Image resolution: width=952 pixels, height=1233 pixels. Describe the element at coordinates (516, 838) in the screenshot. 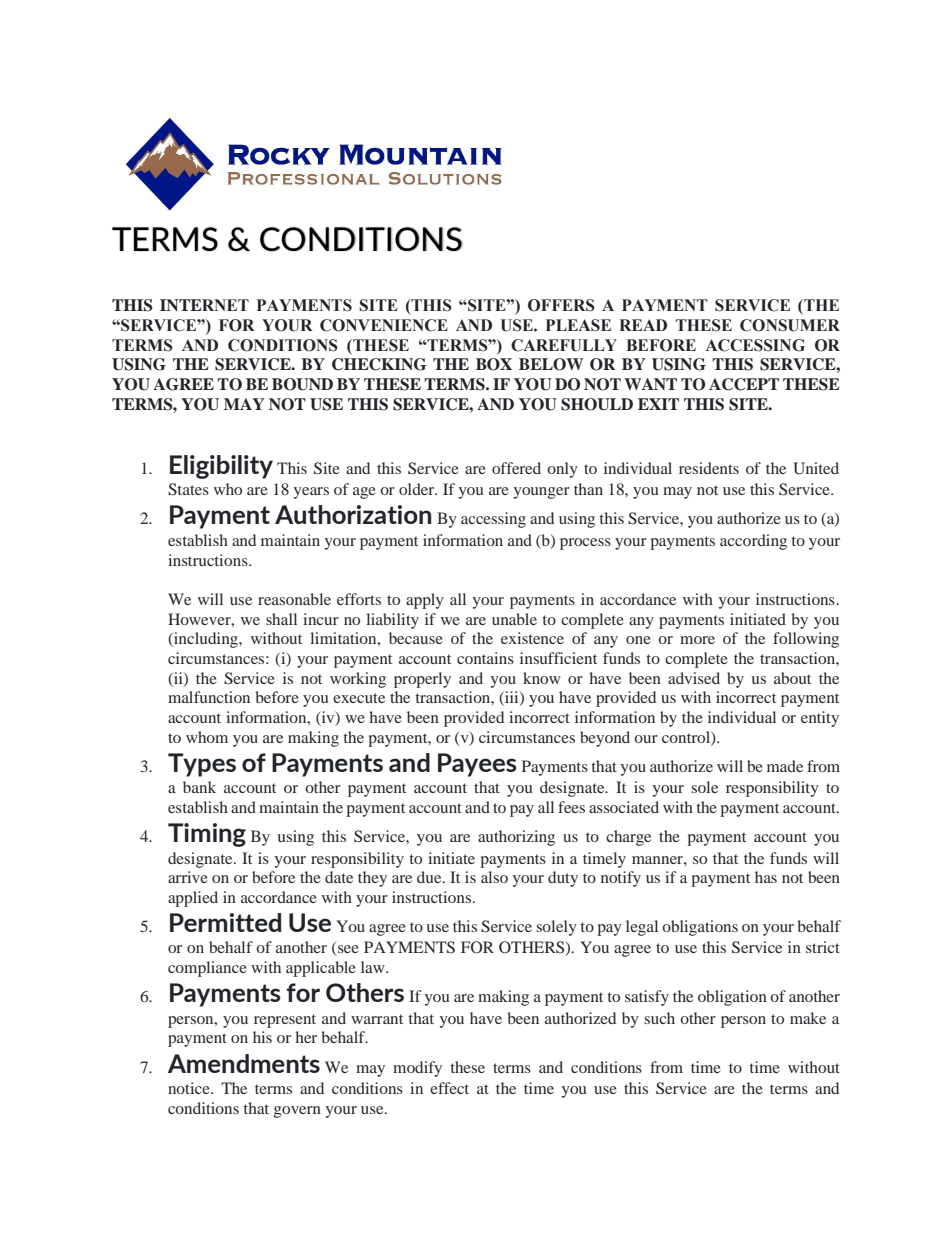

I see `authorizing` at that location.
